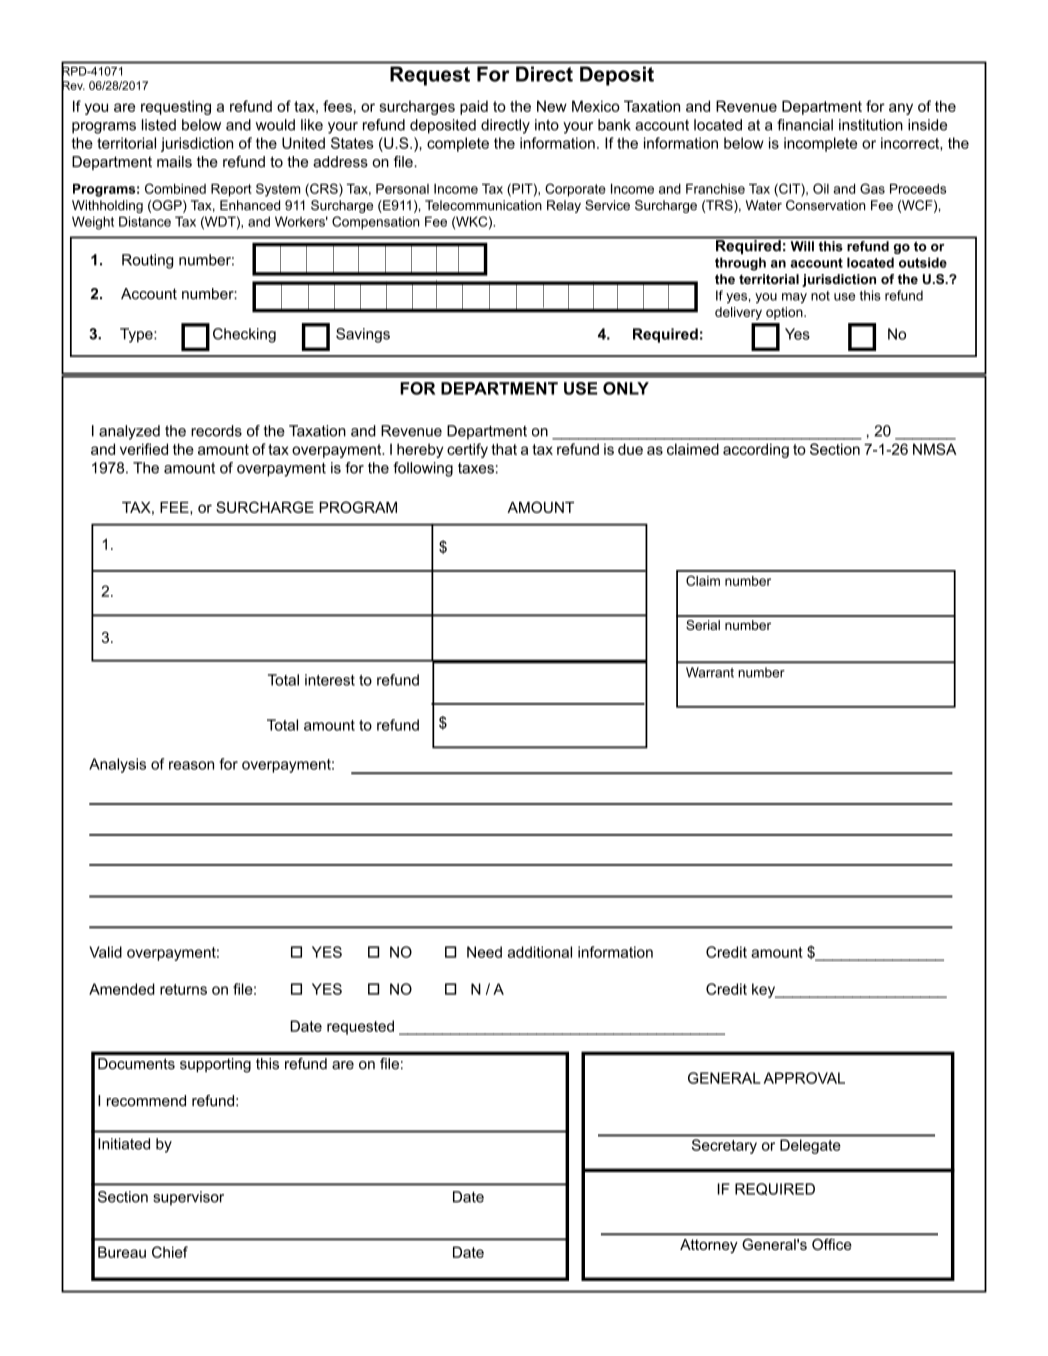  What do you see at coordinates (174, 162) in the image?
I see `mails` at bounding box center [174, 162].
